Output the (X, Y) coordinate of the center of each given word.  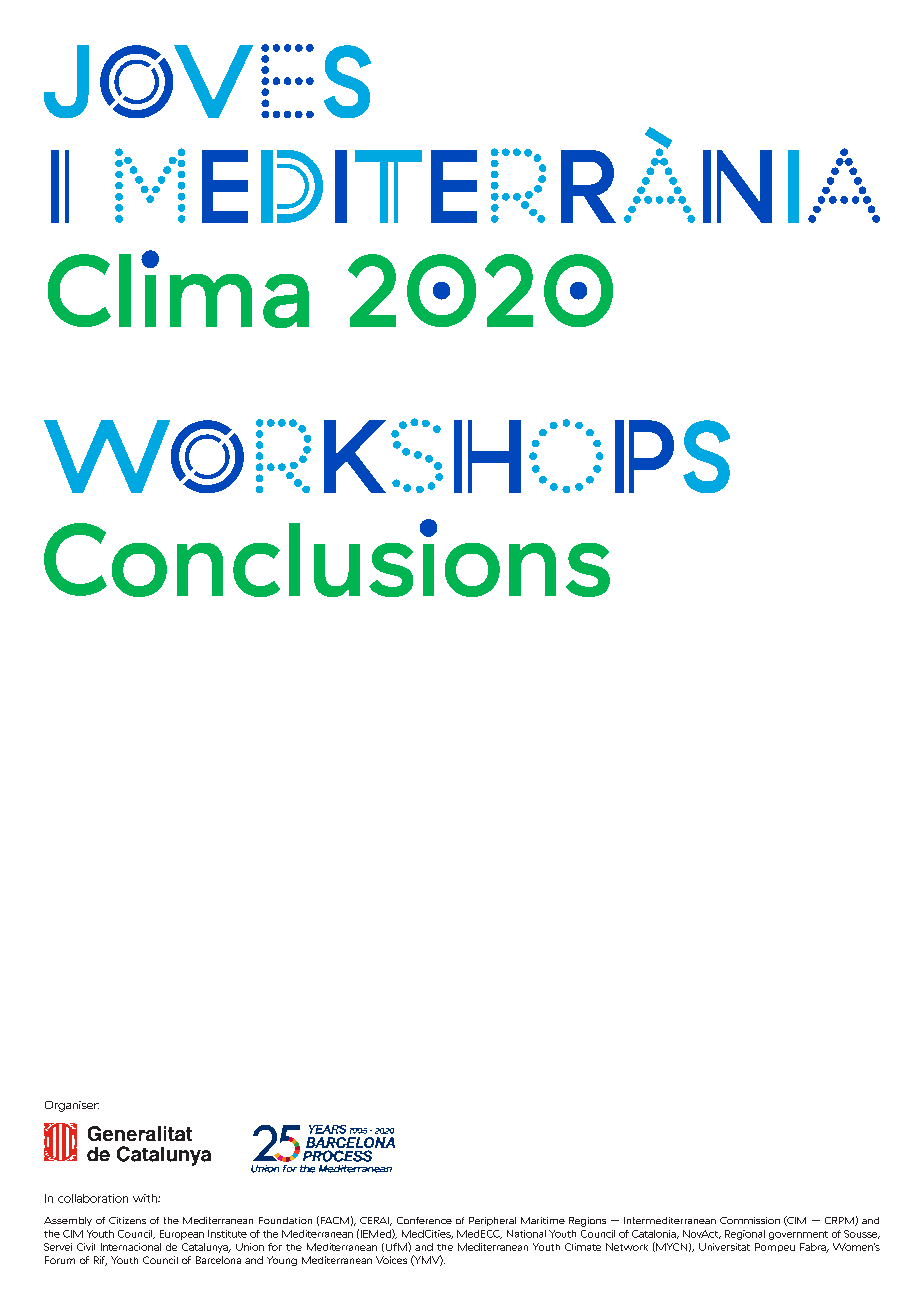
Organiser (72, 1106)
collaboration (93, 1198)
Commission (750, 1220)
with (146, 1198)
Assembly (68, 1221)
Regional (745, 1235)
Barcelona (218, 1260)
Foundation (285, 1220)
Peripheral (492, 1221)
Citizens (127, 1220)
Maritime (543, 1220)
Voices (391, 1260)
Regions (587, 1222)
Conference (424, 1220)
